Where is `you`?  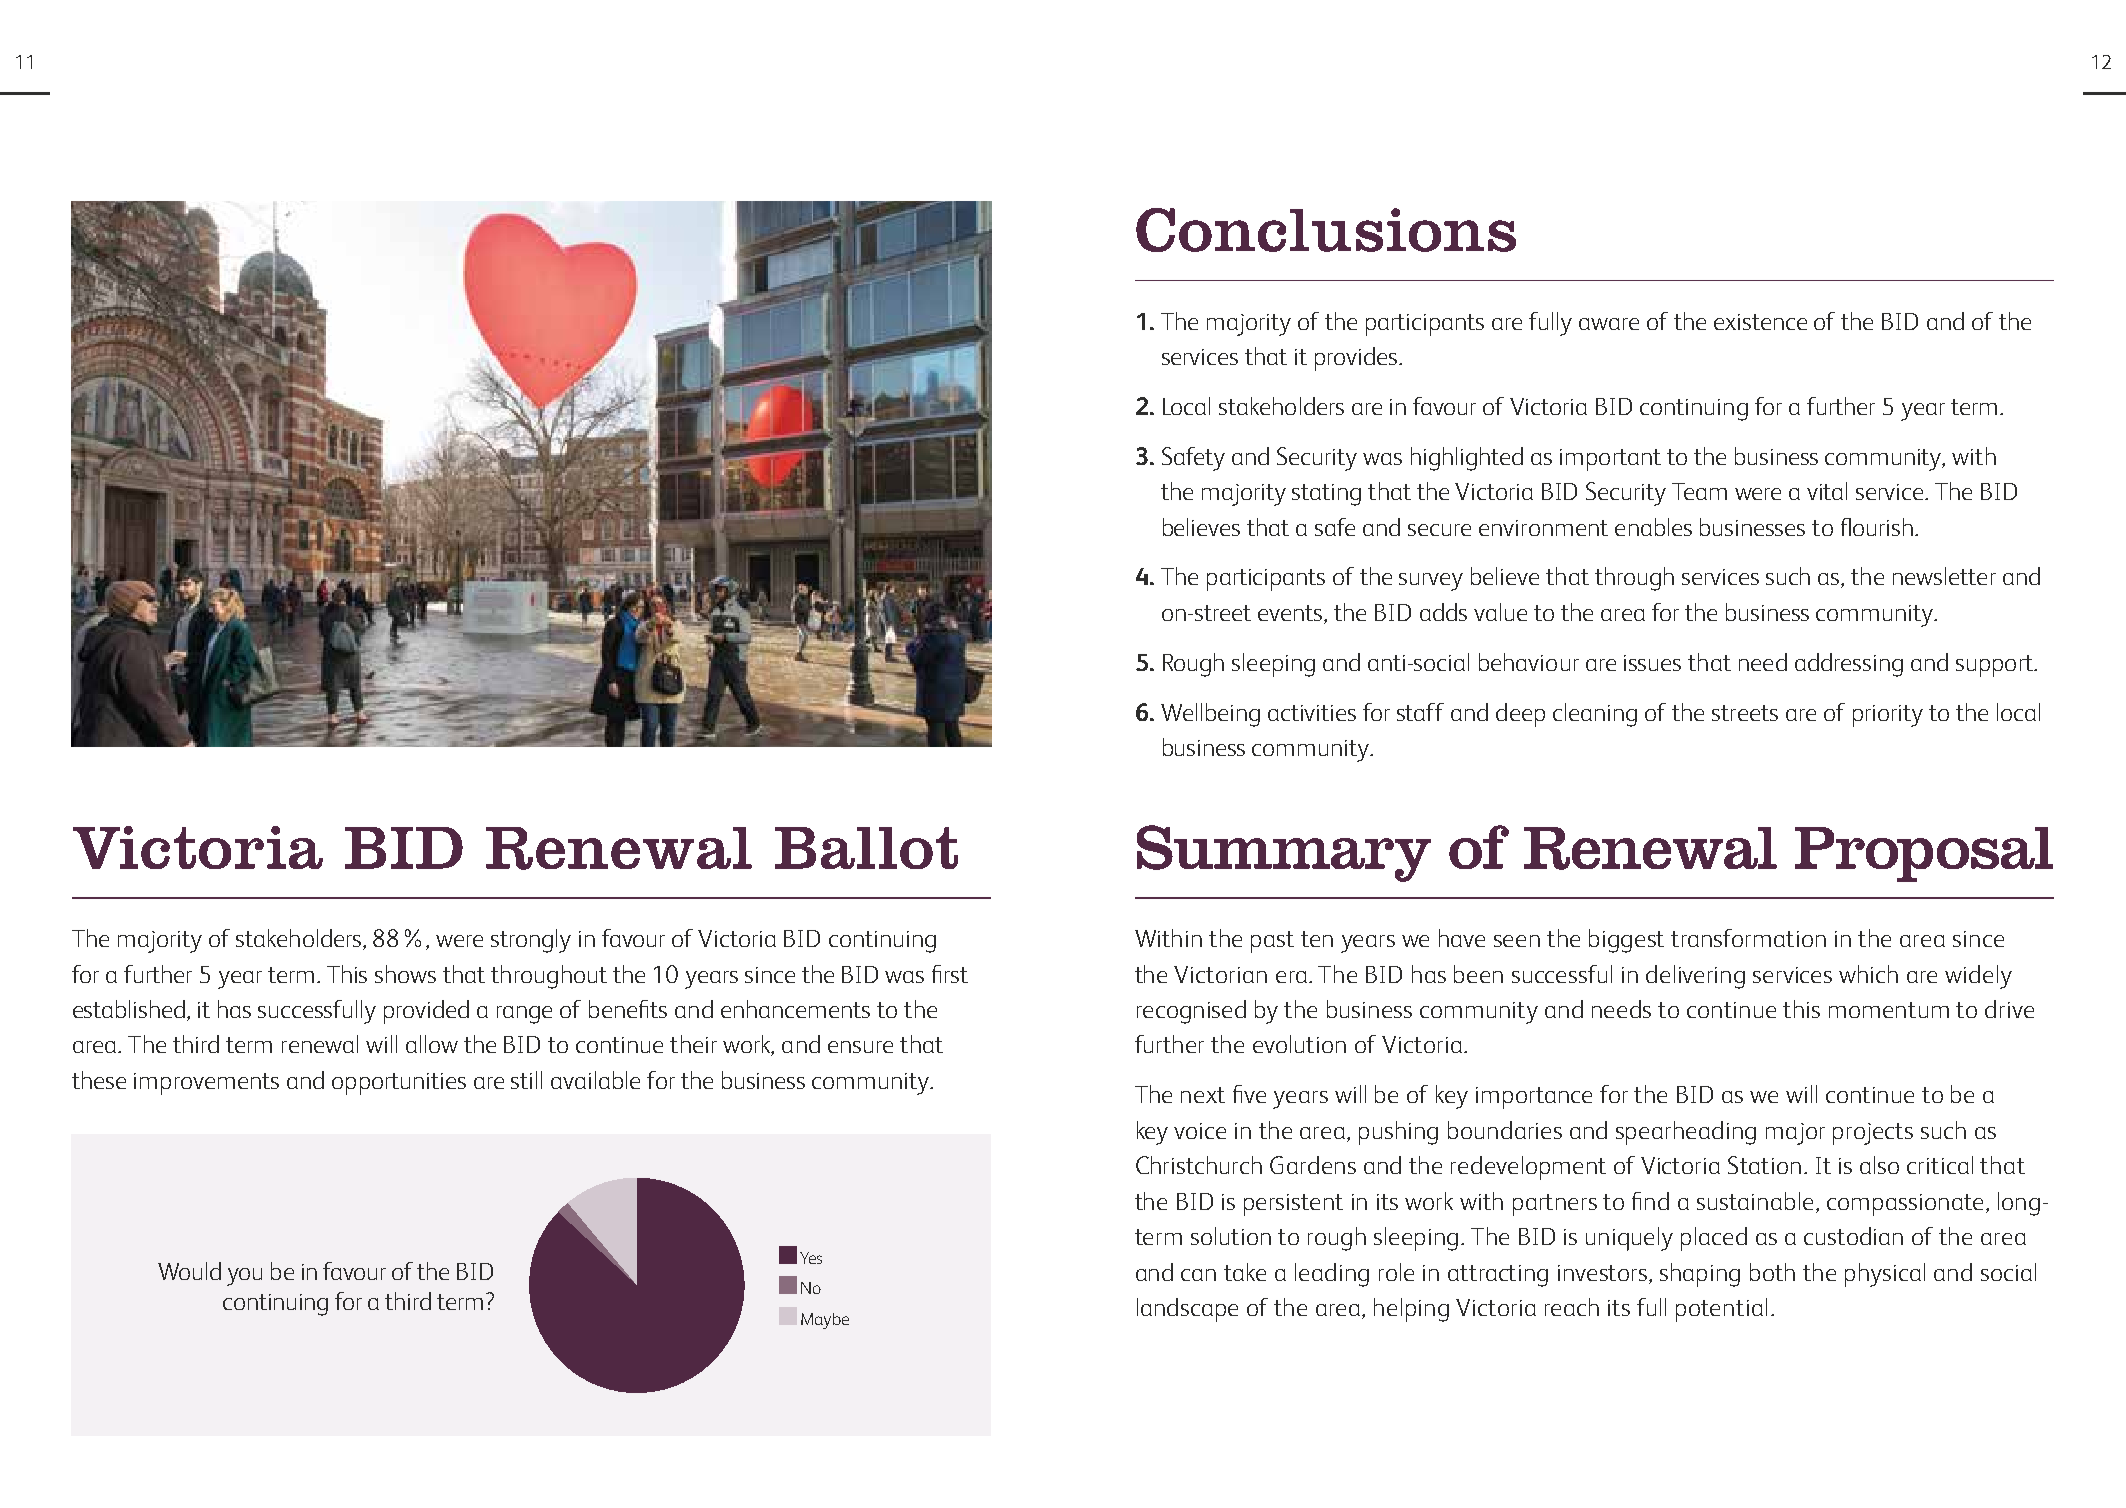
you is located at coordinates (244, 1277).
